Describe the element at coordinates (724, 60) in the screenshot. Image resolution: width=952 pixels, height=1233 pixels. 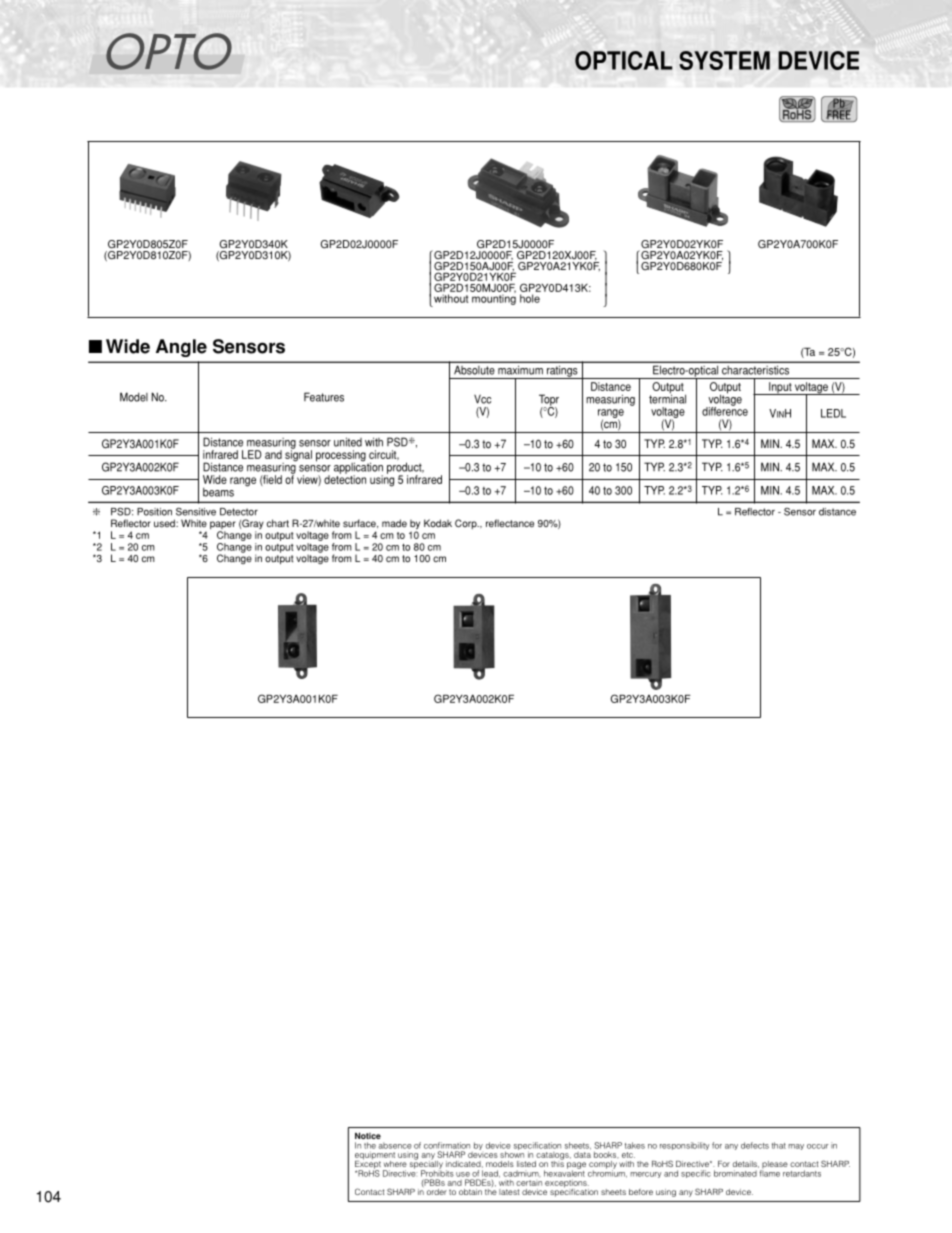
I see `SYSTEM` at that location.
